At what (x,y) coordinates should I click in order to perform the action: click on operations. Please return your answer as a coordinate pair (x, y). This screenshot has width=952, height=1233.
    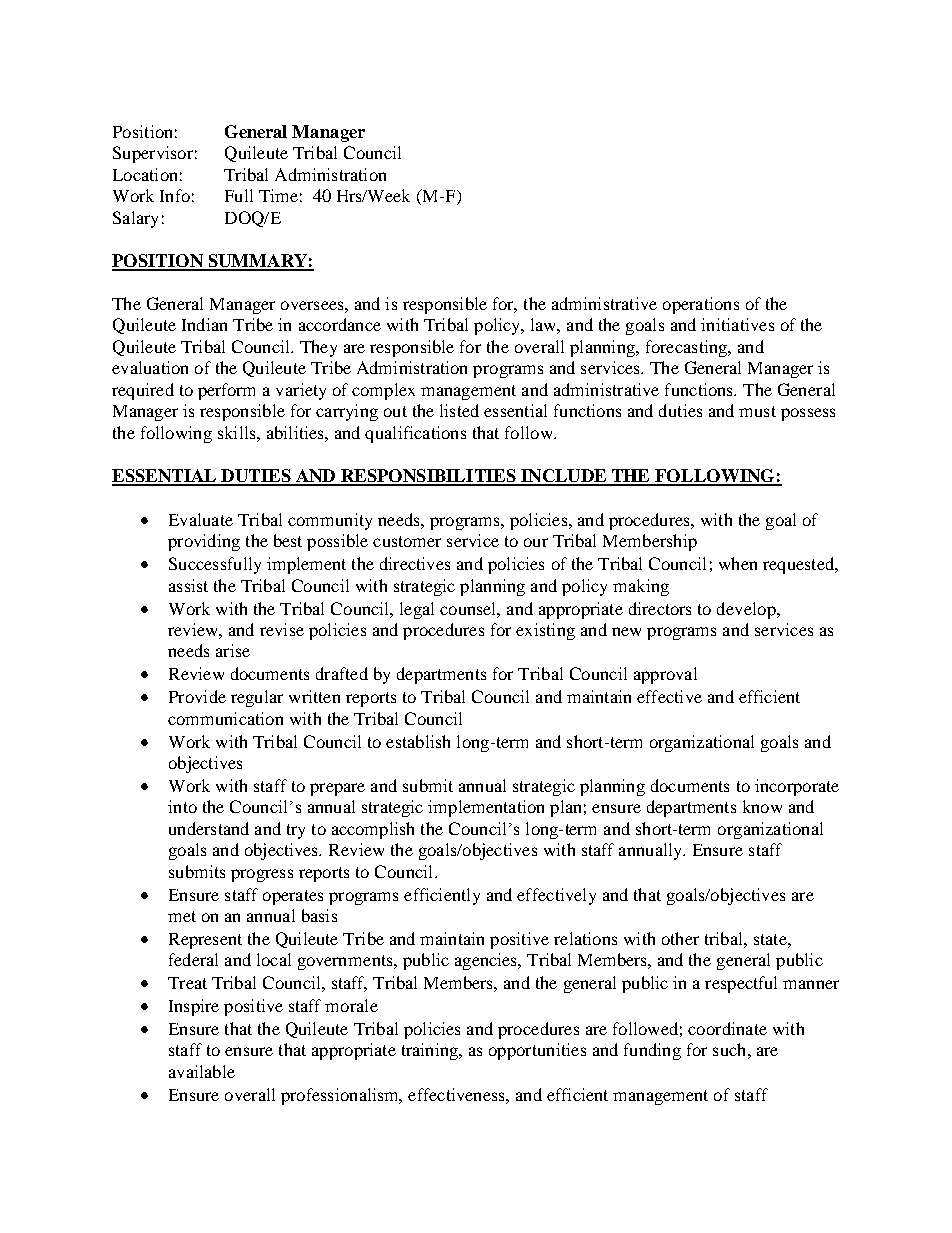
    Looking at the image, I should click on (701, 305).
